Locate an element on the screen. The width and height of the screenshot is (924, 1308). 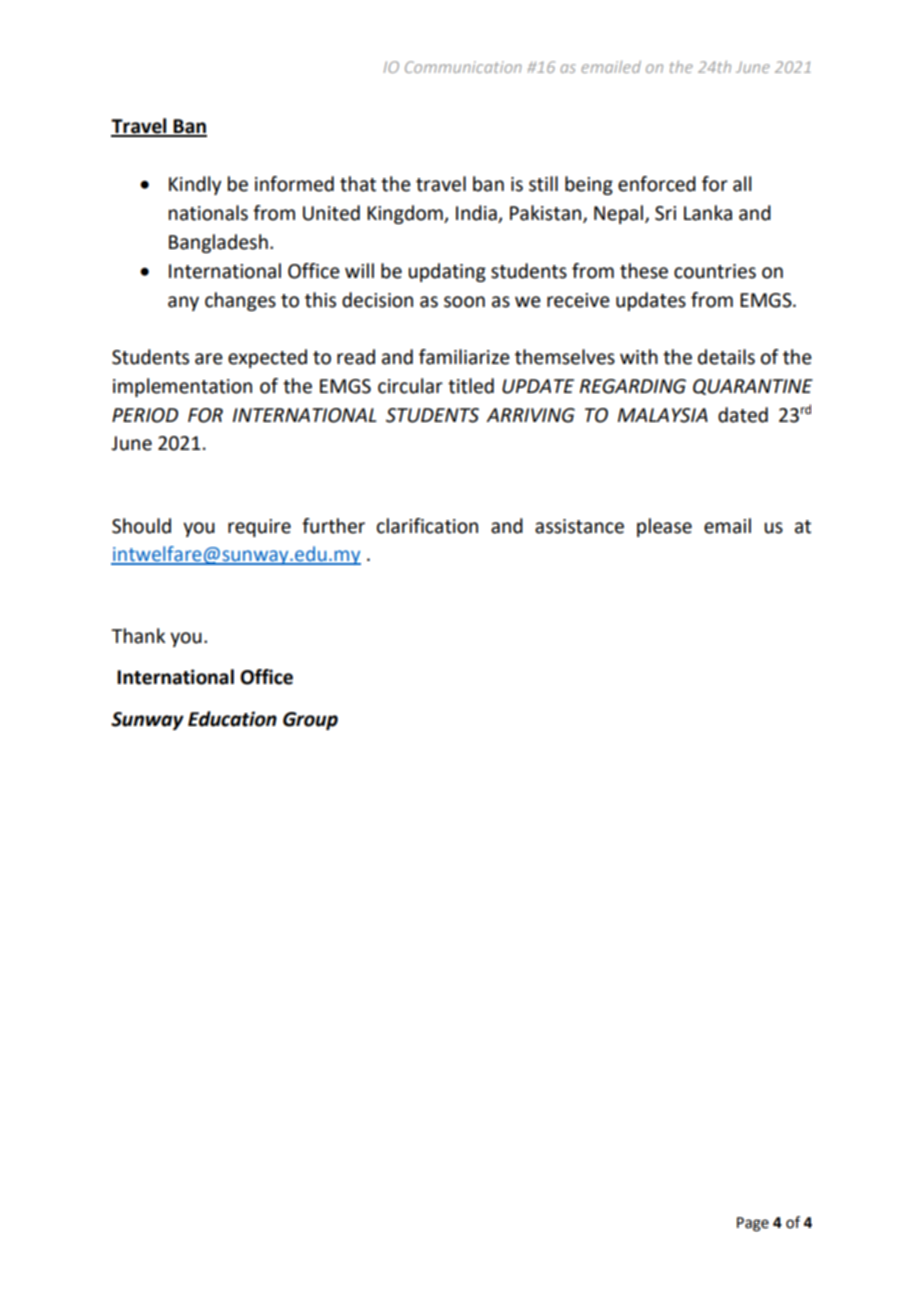
with is located at coordinates (639, 357).
